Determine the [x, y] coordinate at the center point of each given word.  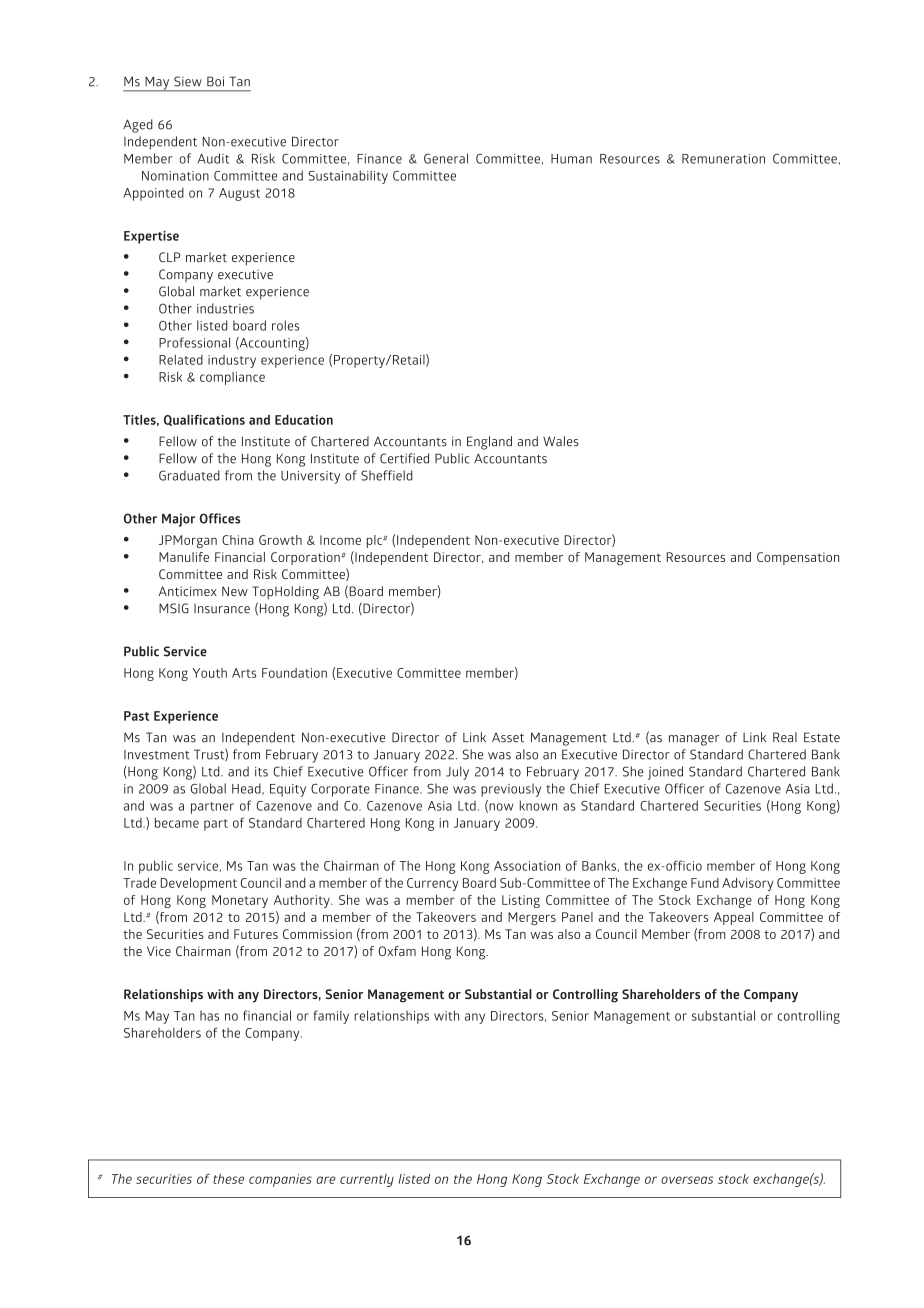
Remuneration [723, 159]
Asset [508, 738]
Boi [215, 81]
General [446, 158]
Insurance [222, 609]
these [228, 1179]
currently [367, 1180]
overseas [687, 1180]
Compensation [798, 558]
